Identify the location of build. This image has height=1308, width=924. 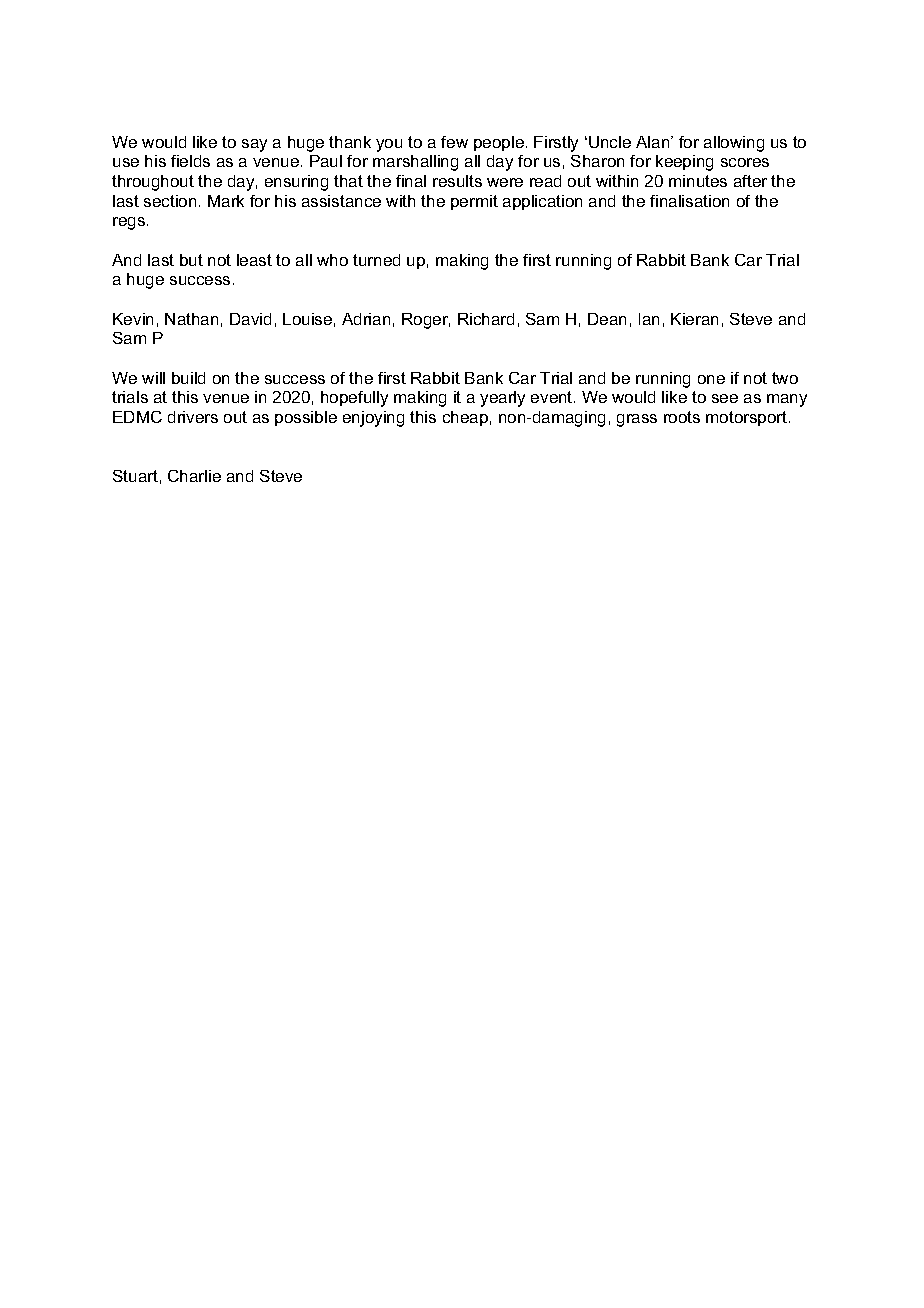
(188, 378).
